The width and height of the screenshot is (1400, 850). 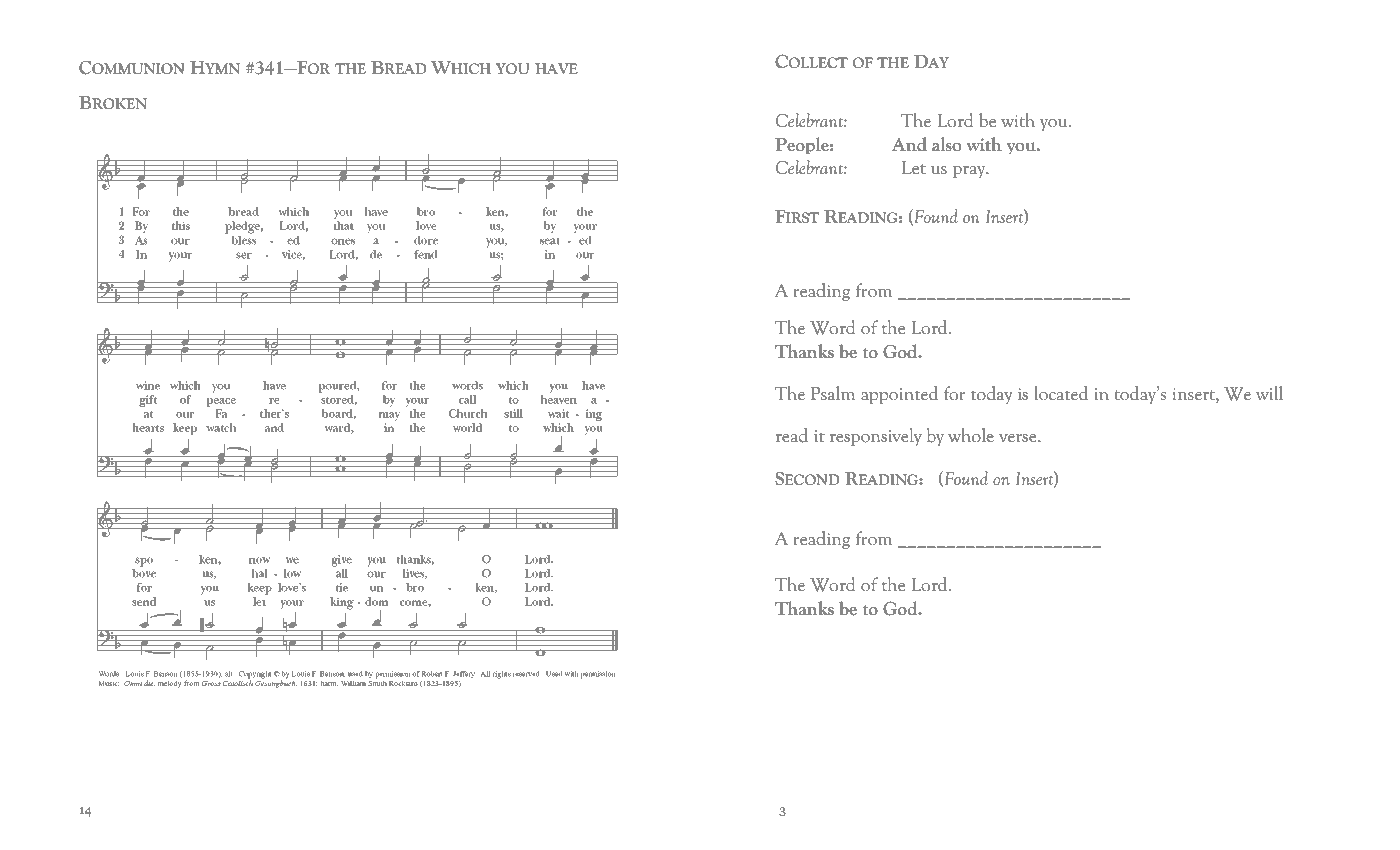 What do you see at coordinates (556, 68) in the screenshot?
I see `HAVE` at bounding box center [556, 68].
